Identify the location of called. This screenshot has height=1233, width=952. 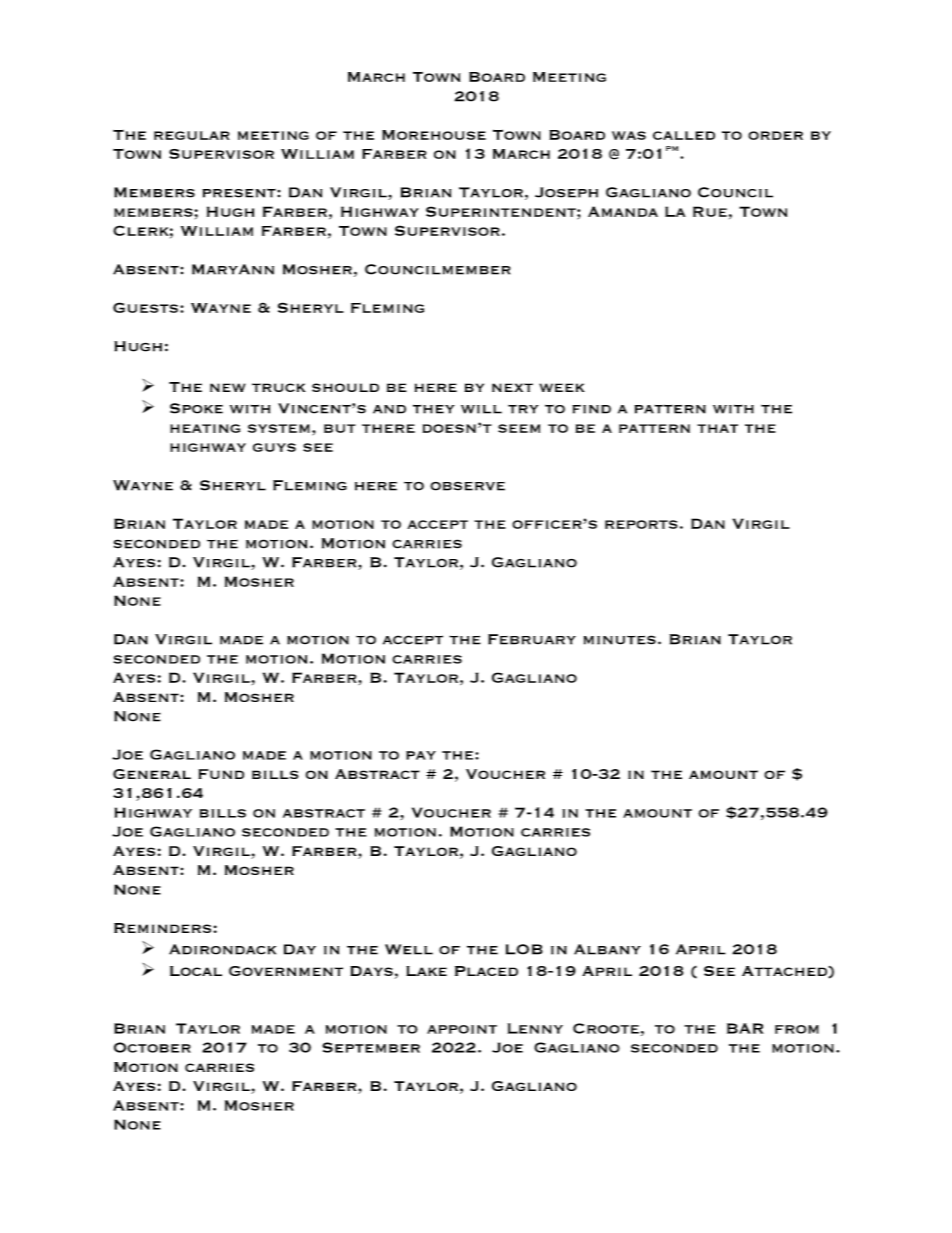
(684, 135).
